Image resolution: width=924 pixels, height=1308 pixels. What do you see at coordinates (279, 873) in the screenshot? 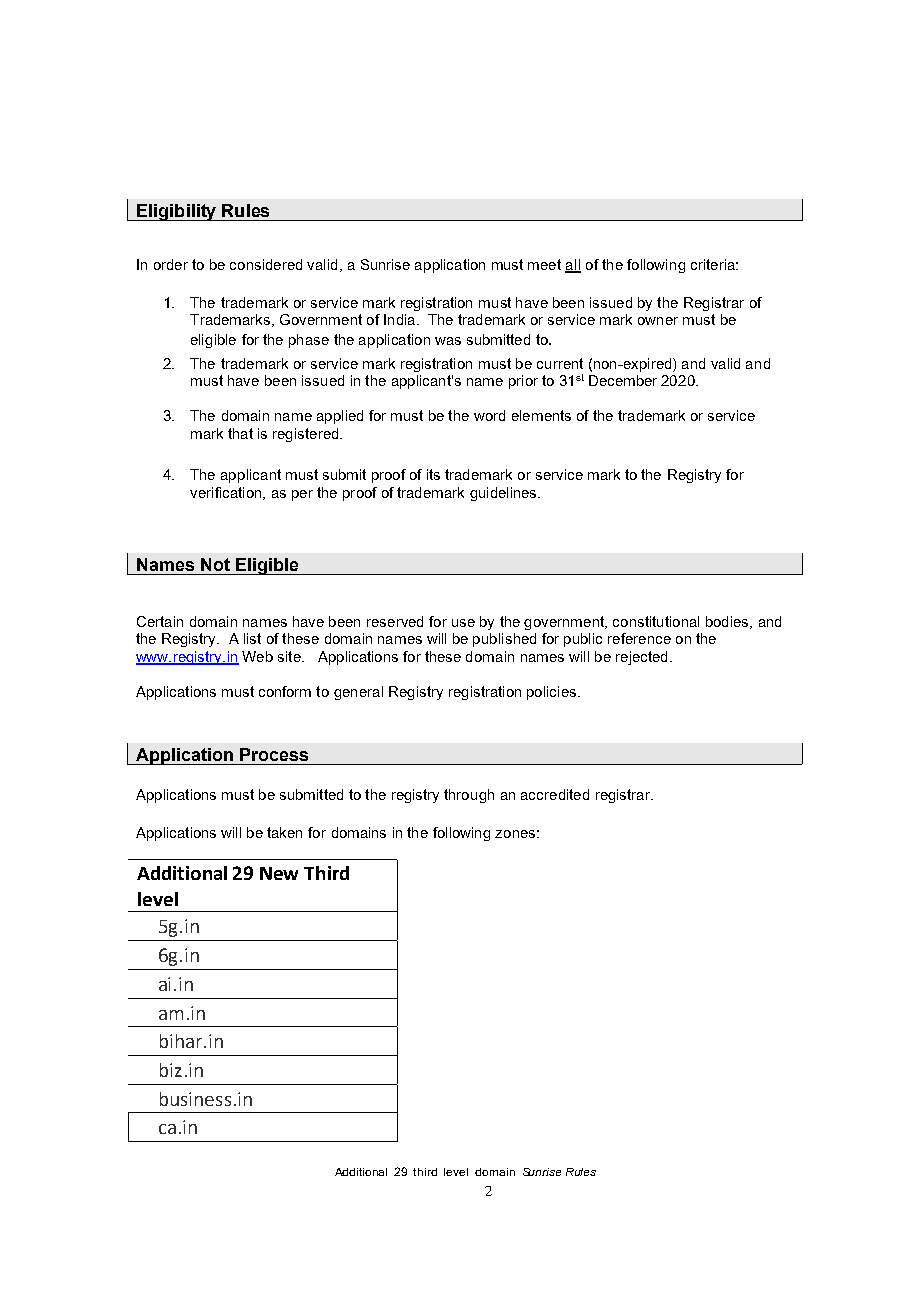
I see `New` at bounding box center [279, 873].
